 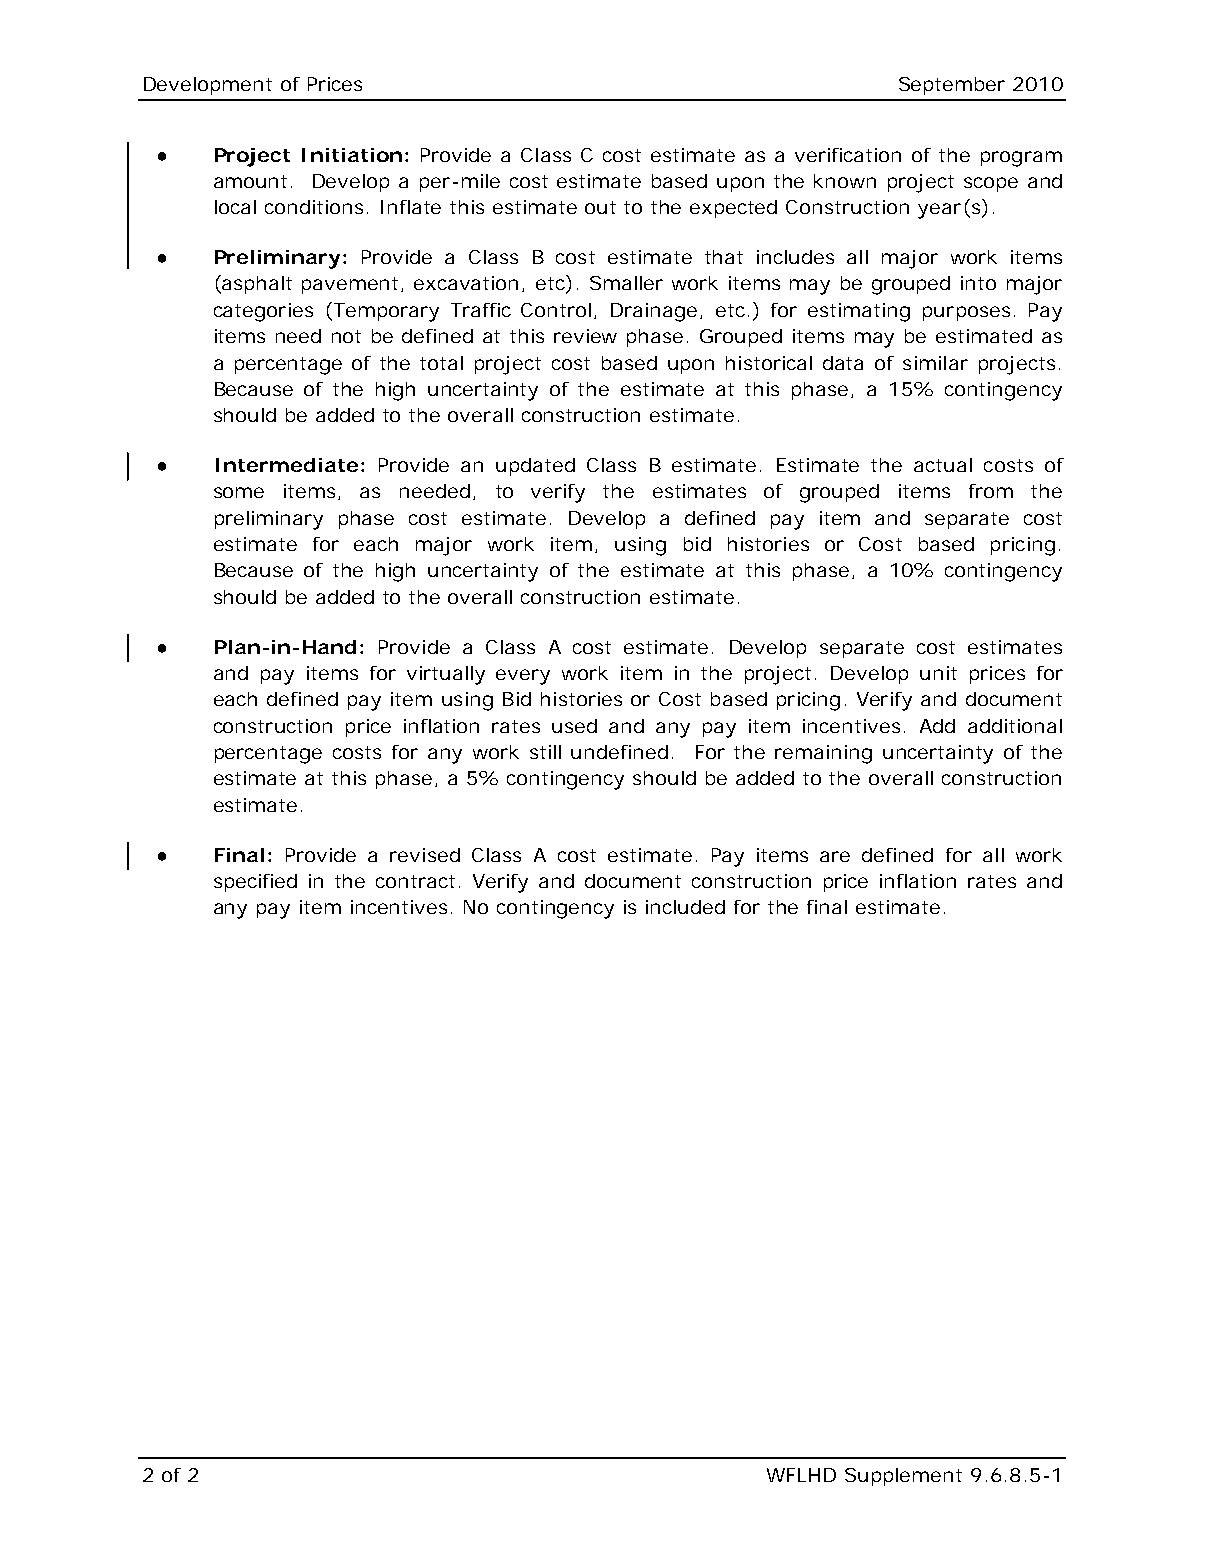 I want to click on unit, so click(x=938, y=673).
